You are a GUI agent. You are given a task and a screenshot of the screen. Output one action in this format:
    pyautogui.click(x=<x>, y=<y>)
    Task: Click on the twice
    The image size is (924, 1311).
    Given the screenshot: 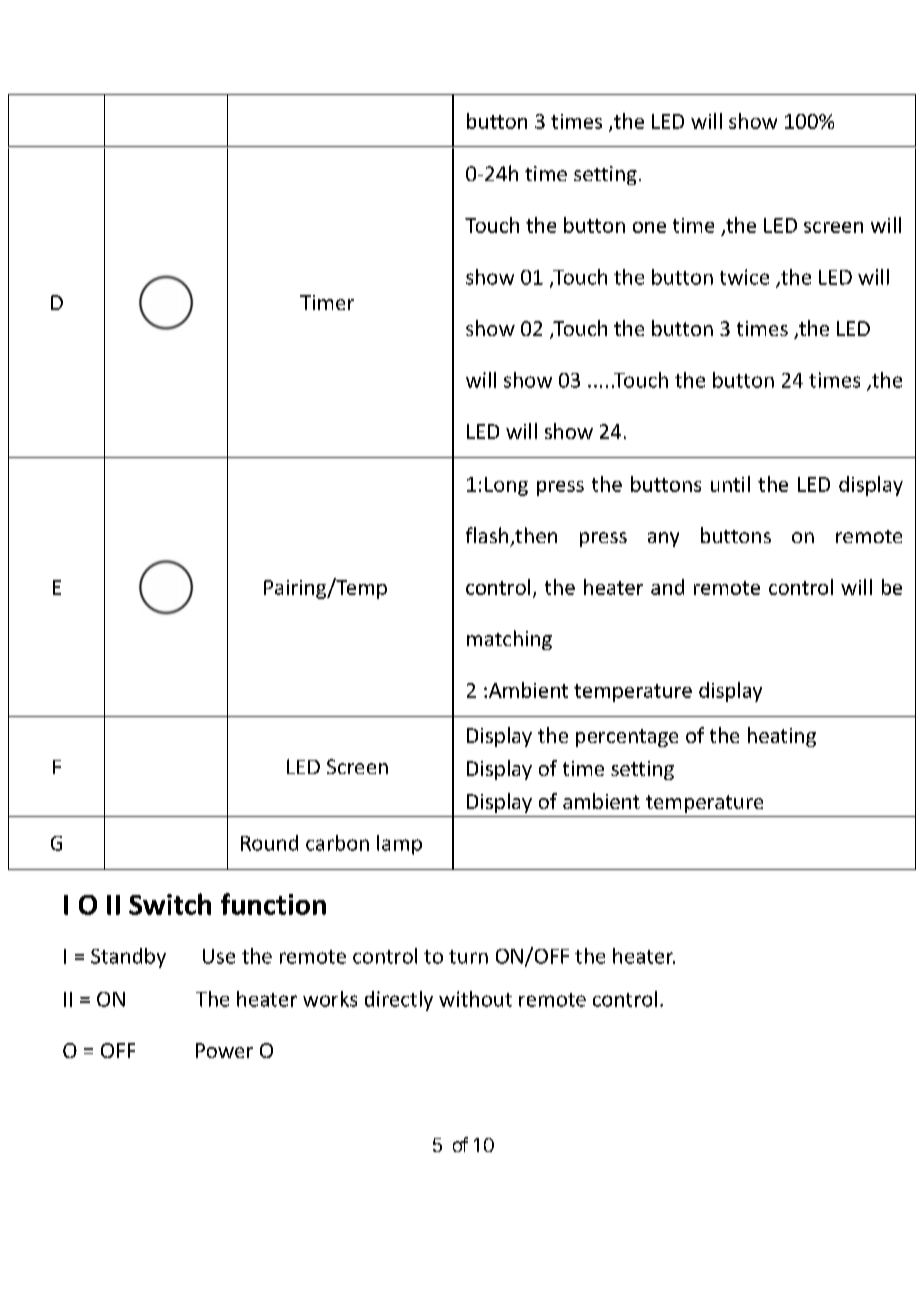 What is the action you would take?
    pyautogui.click(x=744, y=277)
